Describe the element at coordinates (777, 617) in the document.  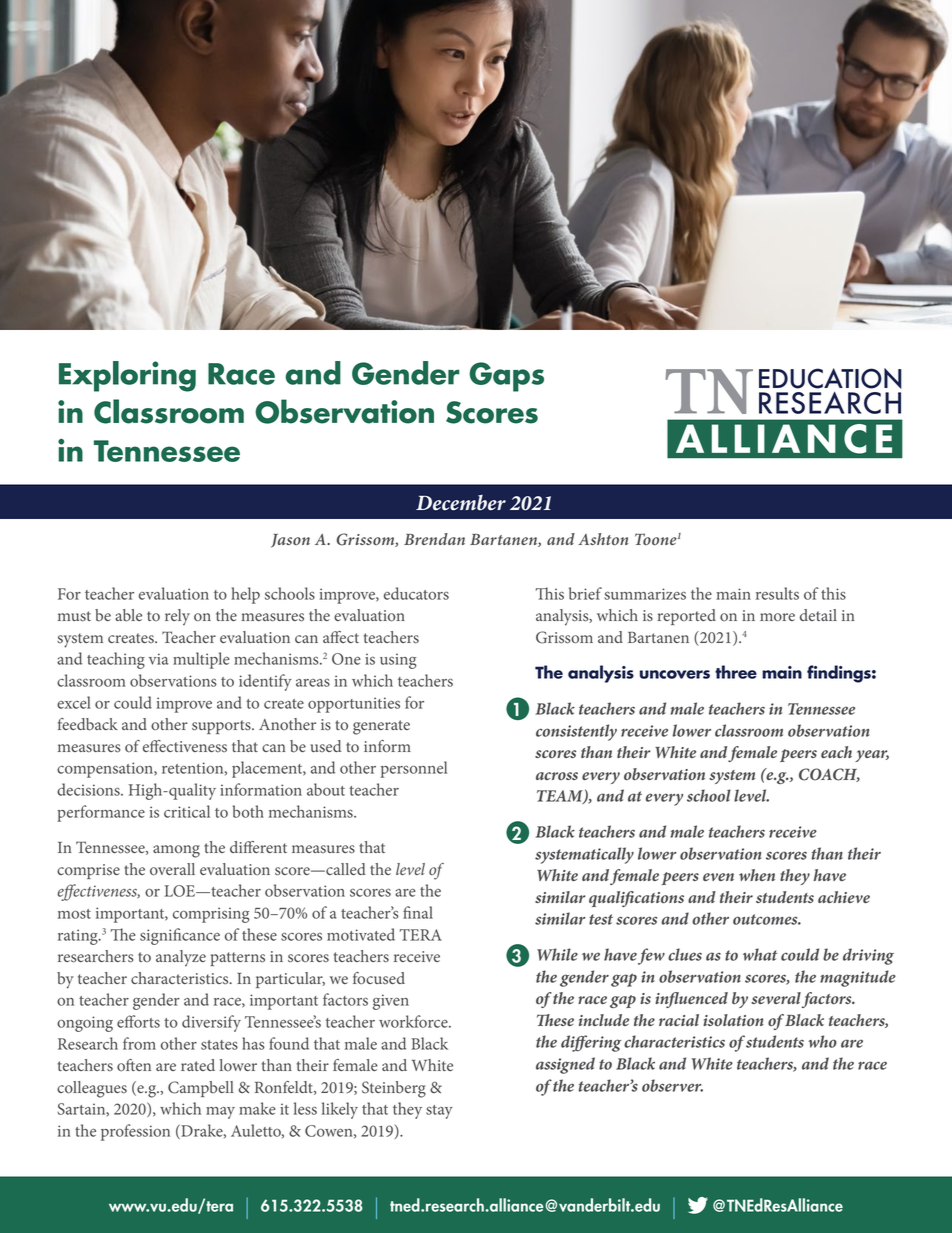
I see `more` at that location.
